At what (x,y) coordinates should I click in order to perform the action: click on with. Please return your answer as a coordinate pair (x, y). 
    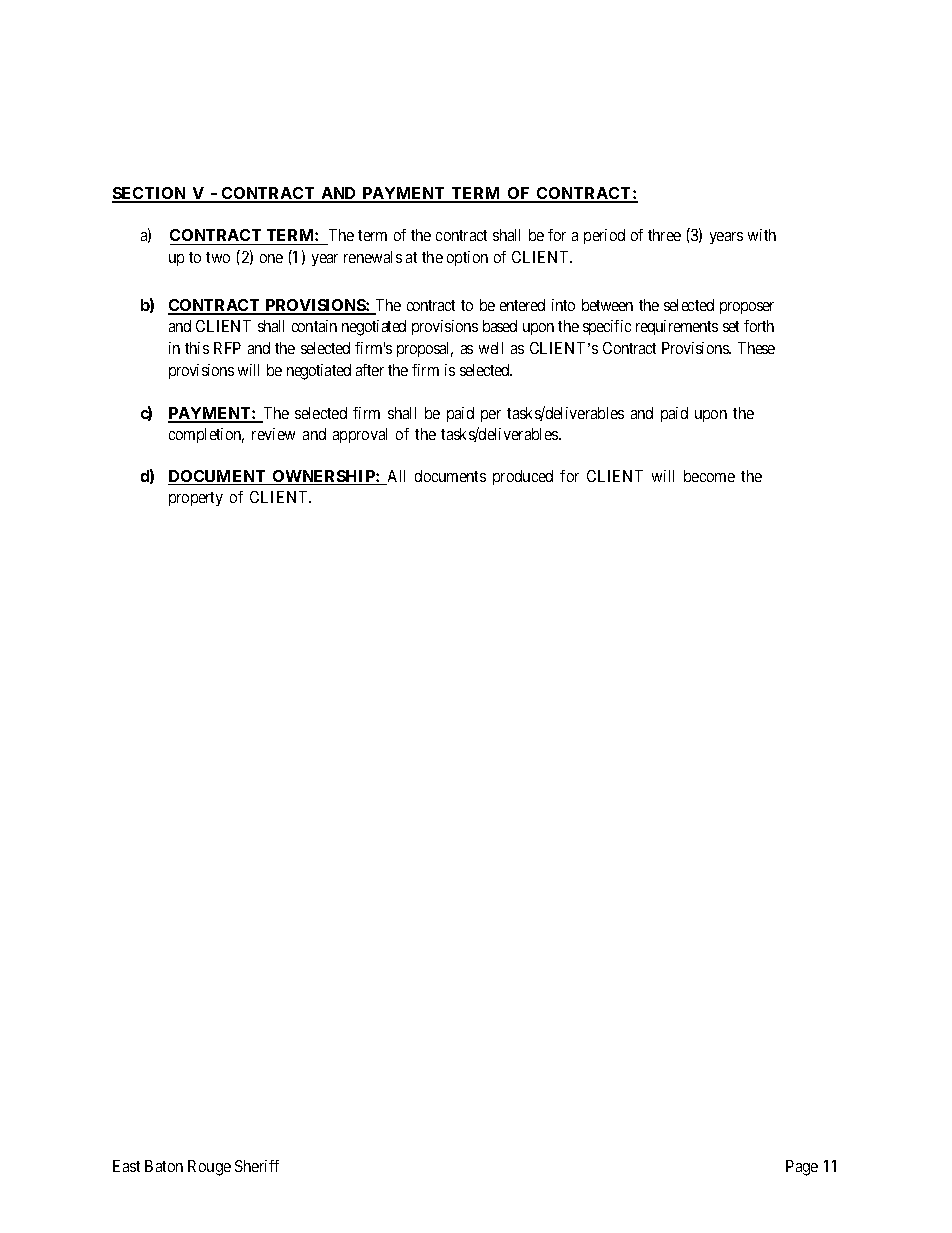
    Looking at the image, I should click on (762, 235).
